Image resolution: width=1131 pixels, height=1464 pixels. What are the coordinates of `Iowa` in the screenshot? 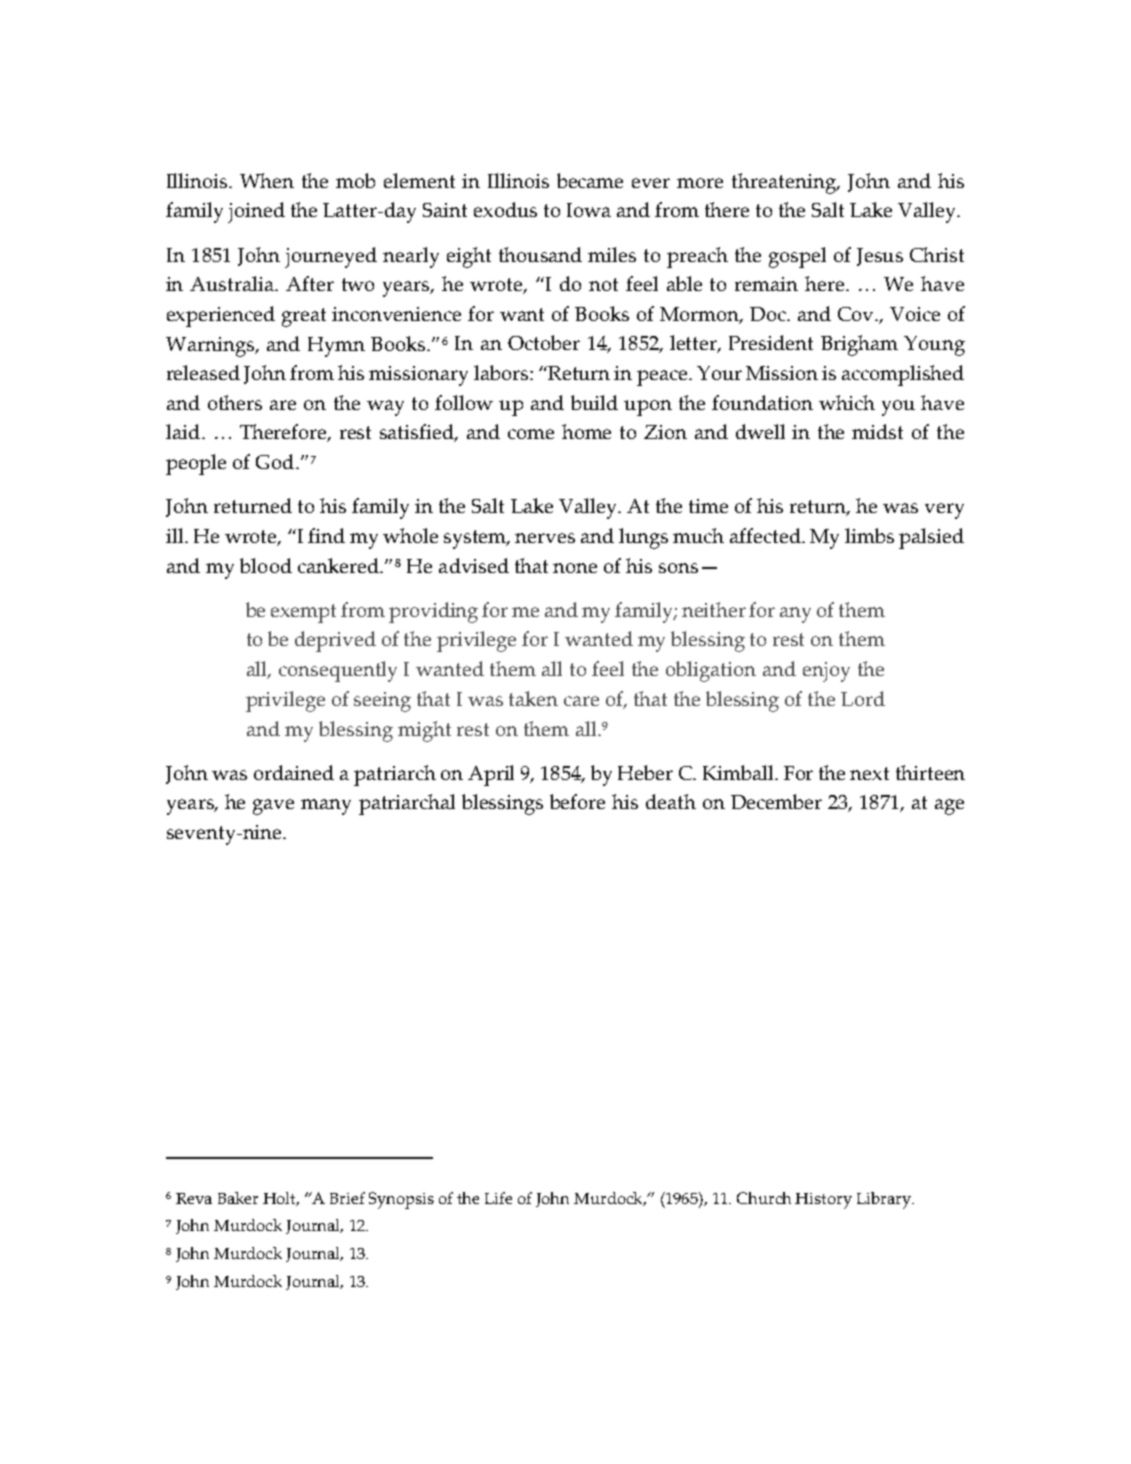 It's located at (589, 210).
